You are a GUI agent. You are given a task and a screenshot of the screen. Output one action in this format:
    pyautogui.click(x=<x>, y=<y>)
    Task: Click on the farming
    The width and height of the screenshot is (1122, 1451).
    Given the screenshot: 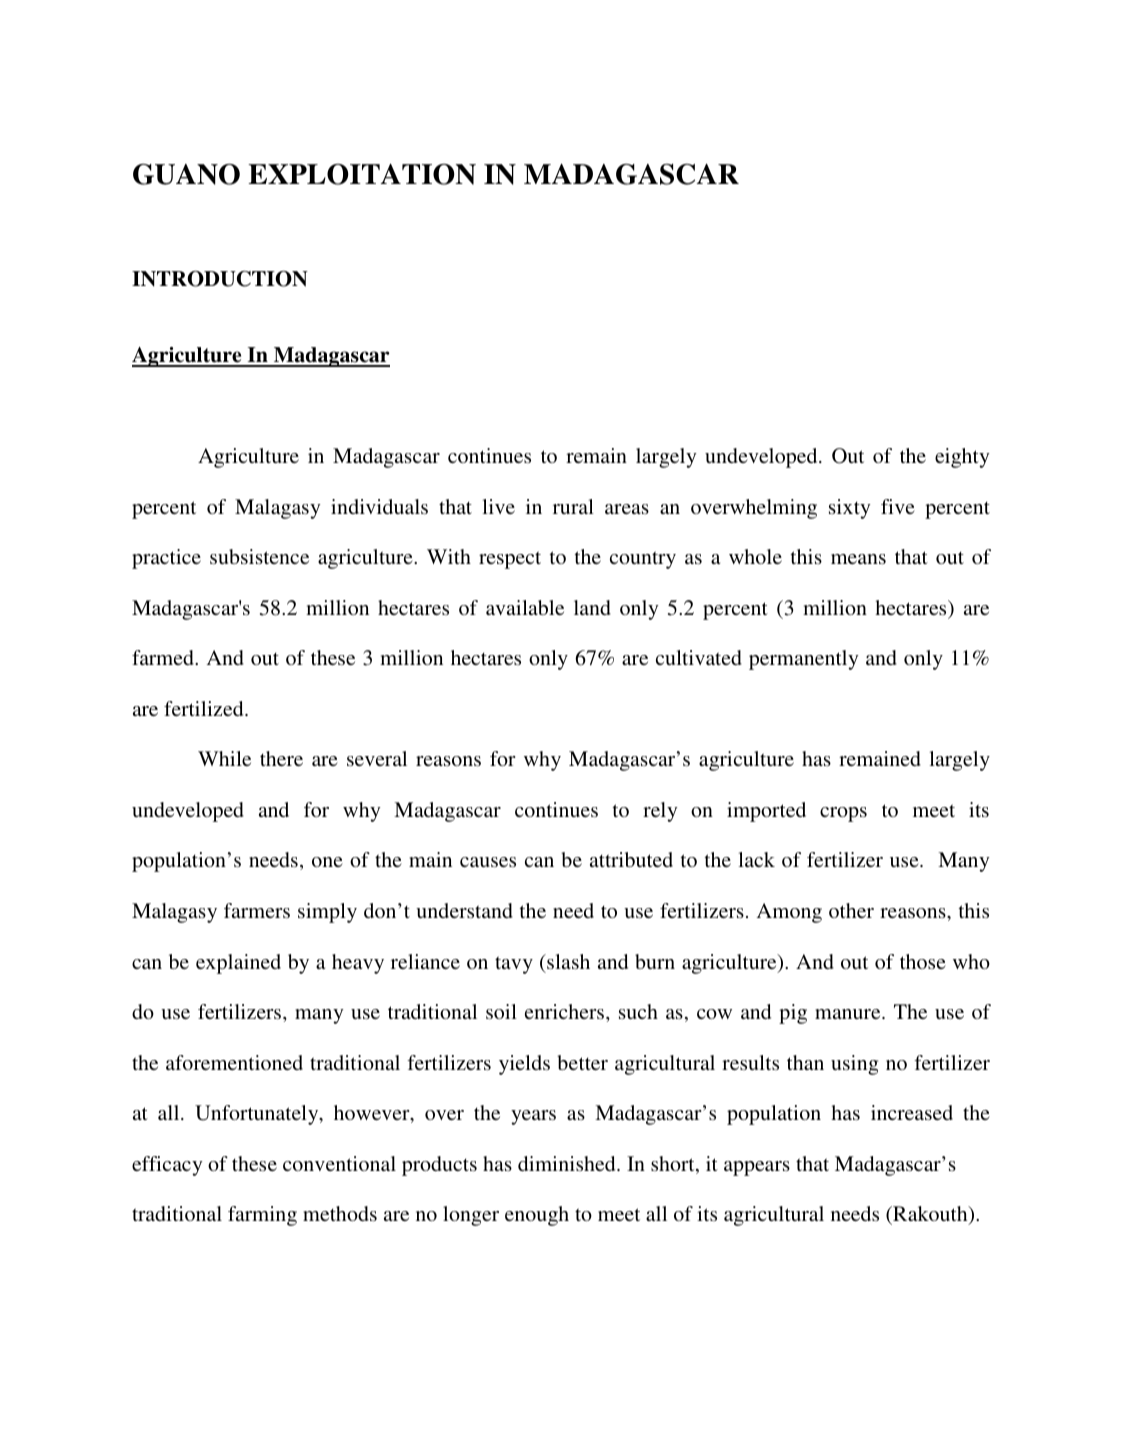 What is the action you would take?
    pyautogui.click(x=262, y=1216)
